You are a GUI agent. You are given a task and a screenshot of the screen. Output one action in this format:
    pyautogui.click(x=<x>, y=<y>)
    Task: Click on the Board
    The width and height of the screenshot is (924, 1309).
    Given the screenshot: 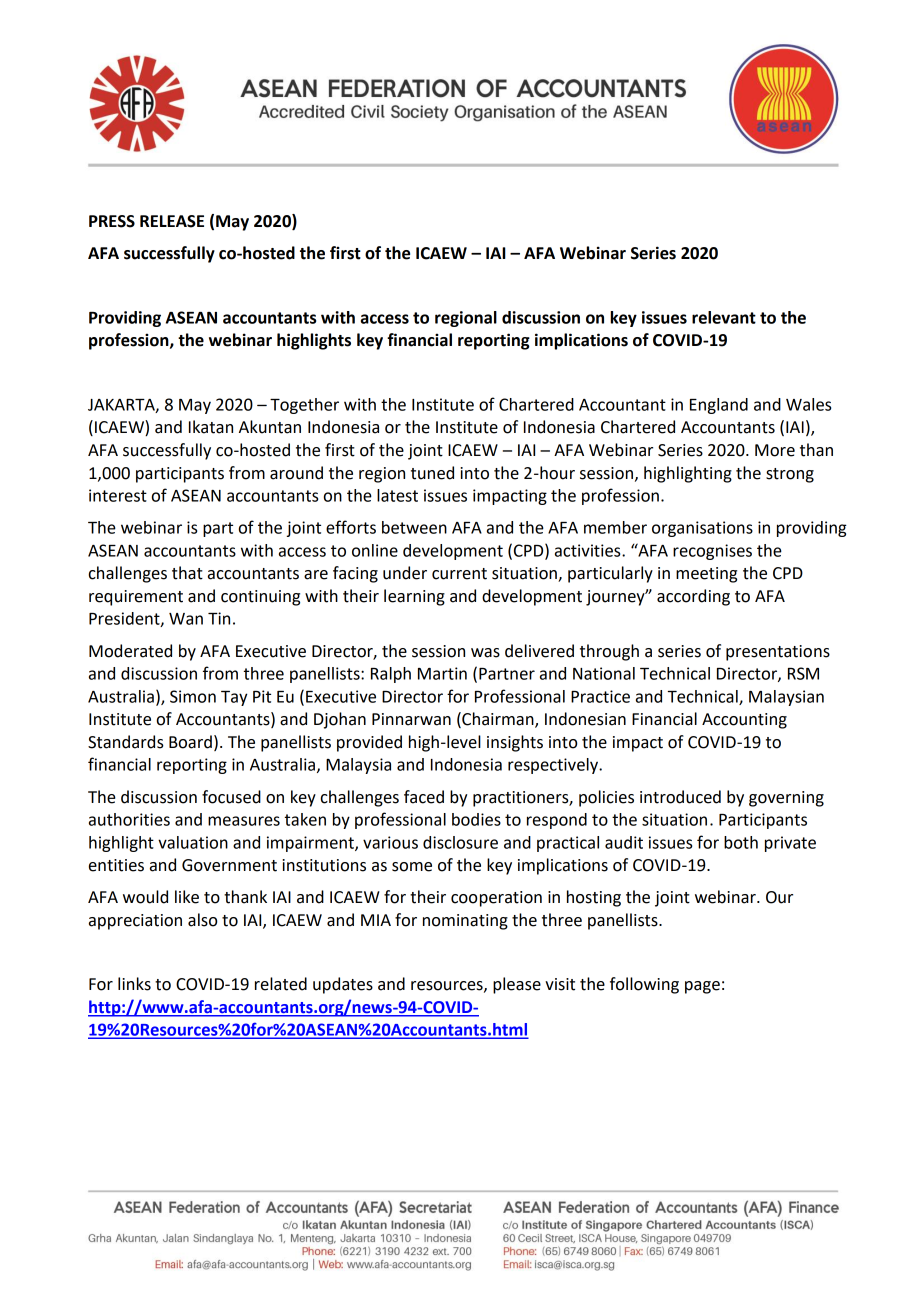 What is the action you would take?
    pyautogui.click(x=190, y=742)
